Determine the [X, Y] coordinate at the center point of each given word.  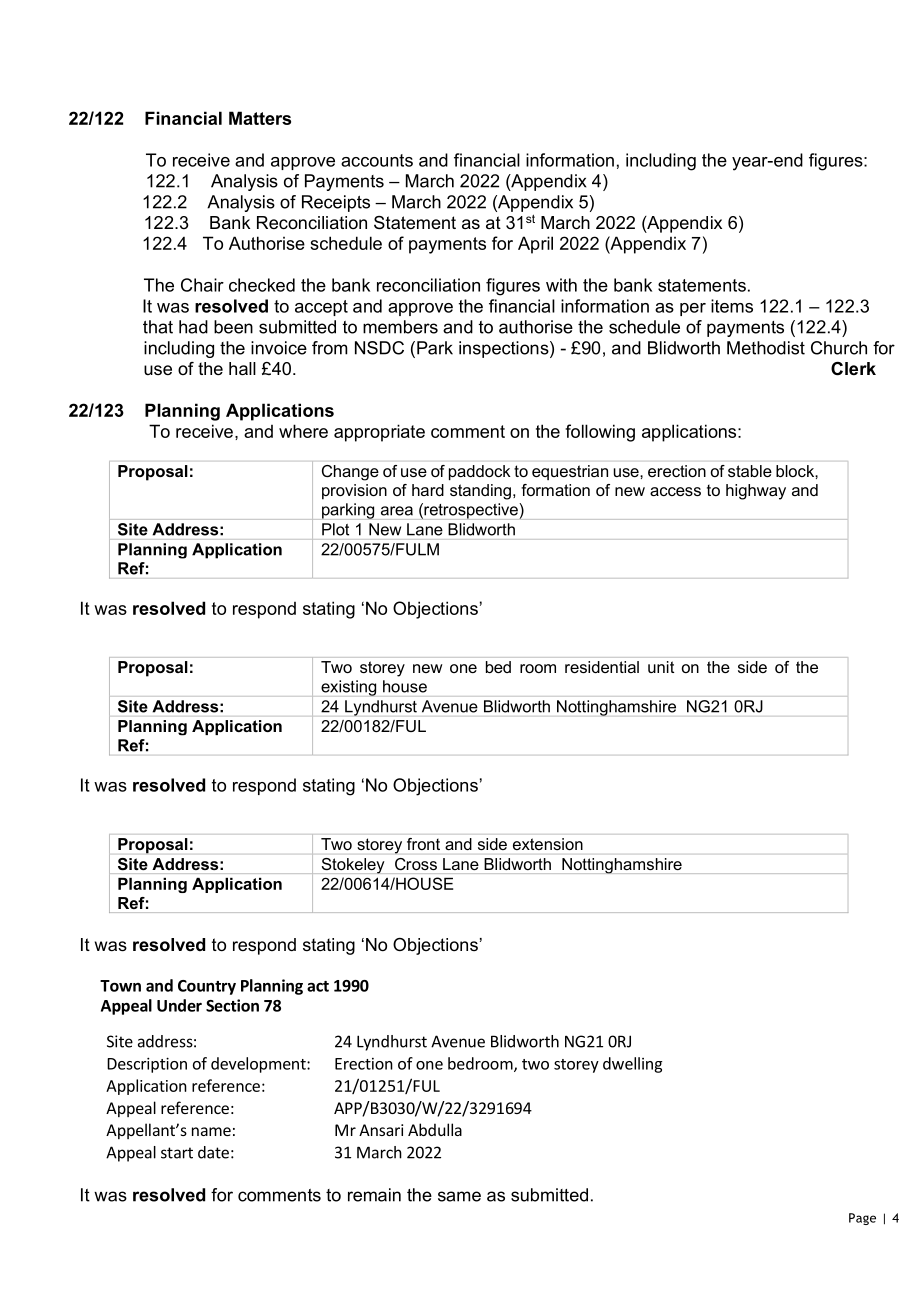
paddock [479, 472]
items [732, 306]
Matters [260, 118]
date [213, 1152]
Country [207, 987]
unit [661, 667]
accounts [377, 160]
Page [862, 1219]
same [459, 1196]
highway [756, 492]
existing [348, 688]
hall [242, 369]
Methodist [766, 348]
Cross [416, 864]
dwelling [632, 1065]
